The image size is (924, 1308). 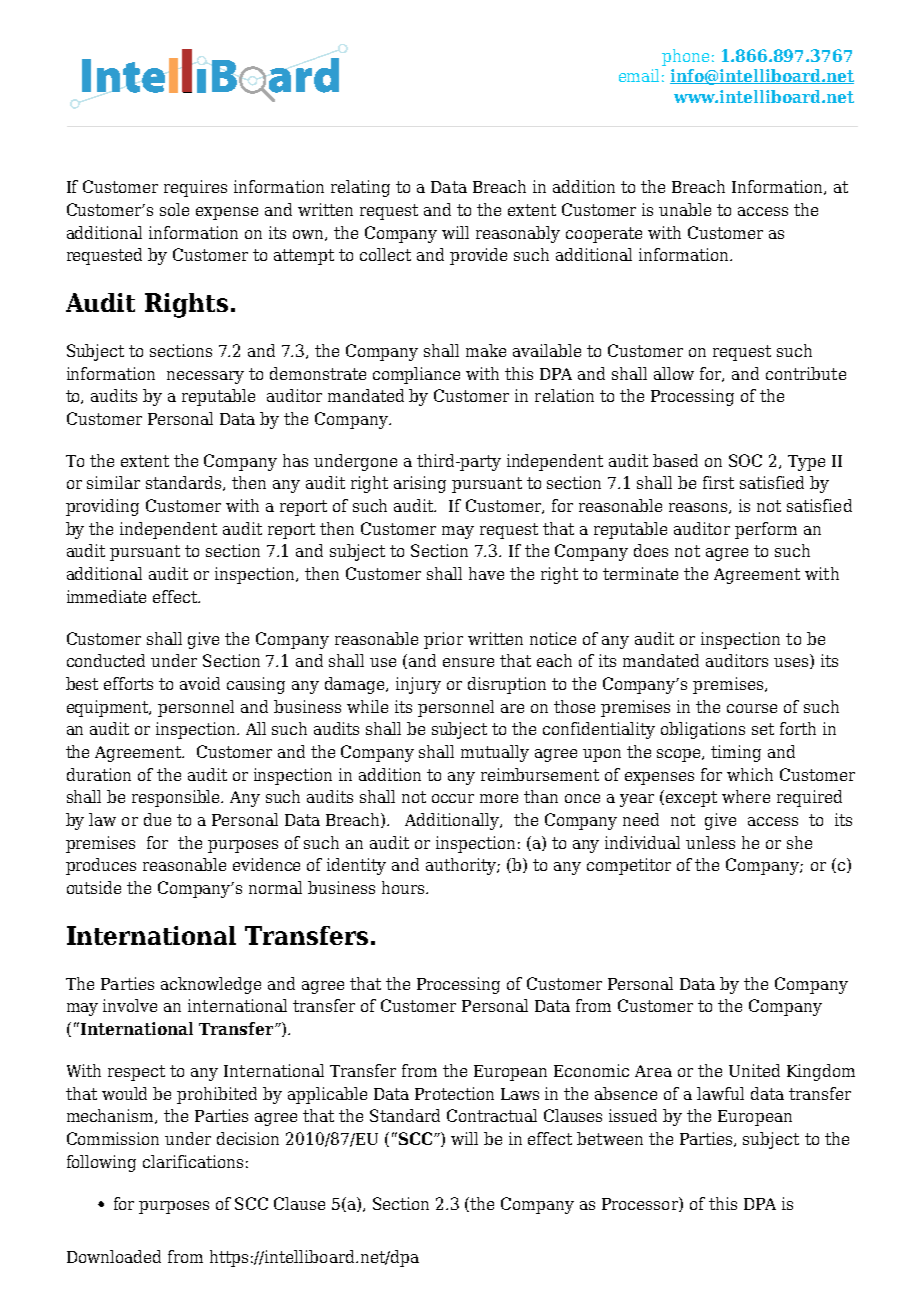 I want to click on course, so click(x=752, y=708).
